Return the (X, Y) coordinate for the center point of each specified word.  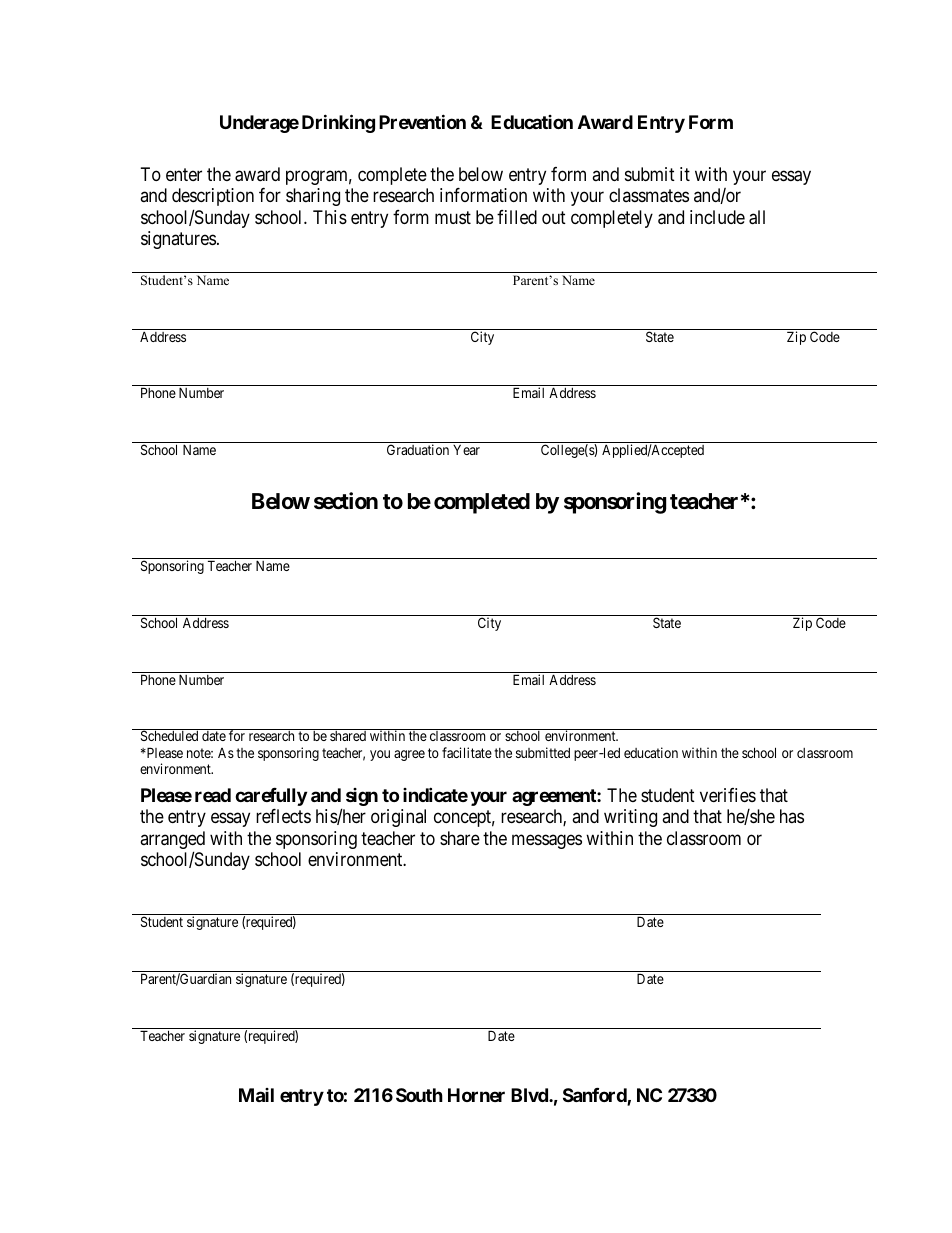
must (453, 217)
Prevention (422, 121)
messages (547, 841)
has (792, 816)
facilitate (467, 752)
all (757, 217)
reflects (283, 816)
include (717, 217)
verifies (728, 795)
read (213, 795)
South (419, 1095)
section (346, 501)
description (213, 197)
